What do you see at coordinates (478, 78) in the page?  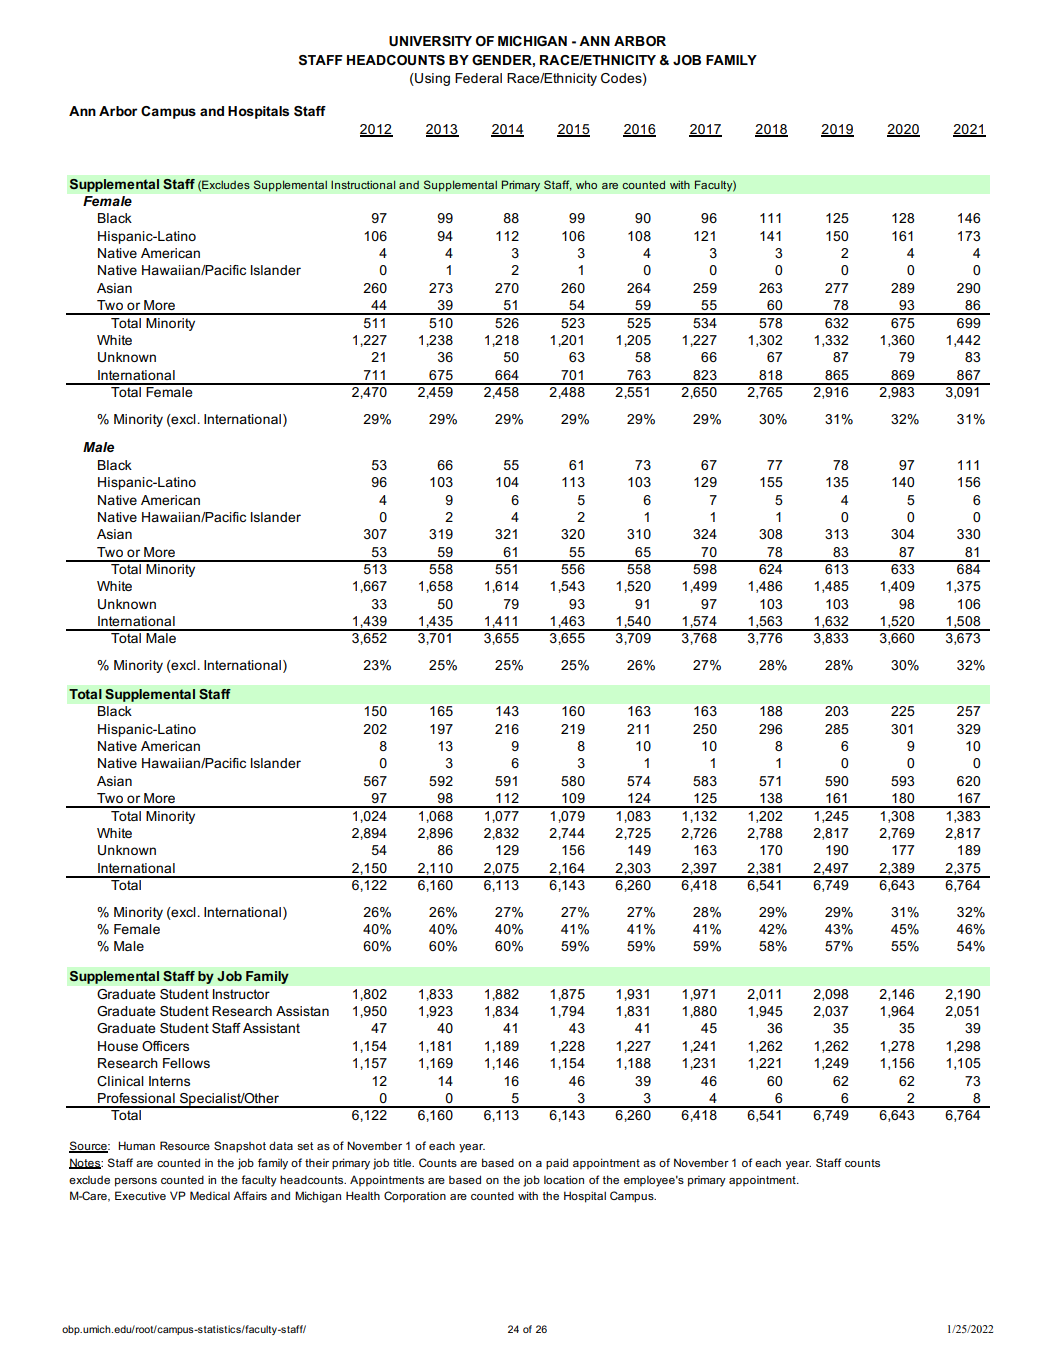 I see `Federal` at bounding box center [478, 78].
